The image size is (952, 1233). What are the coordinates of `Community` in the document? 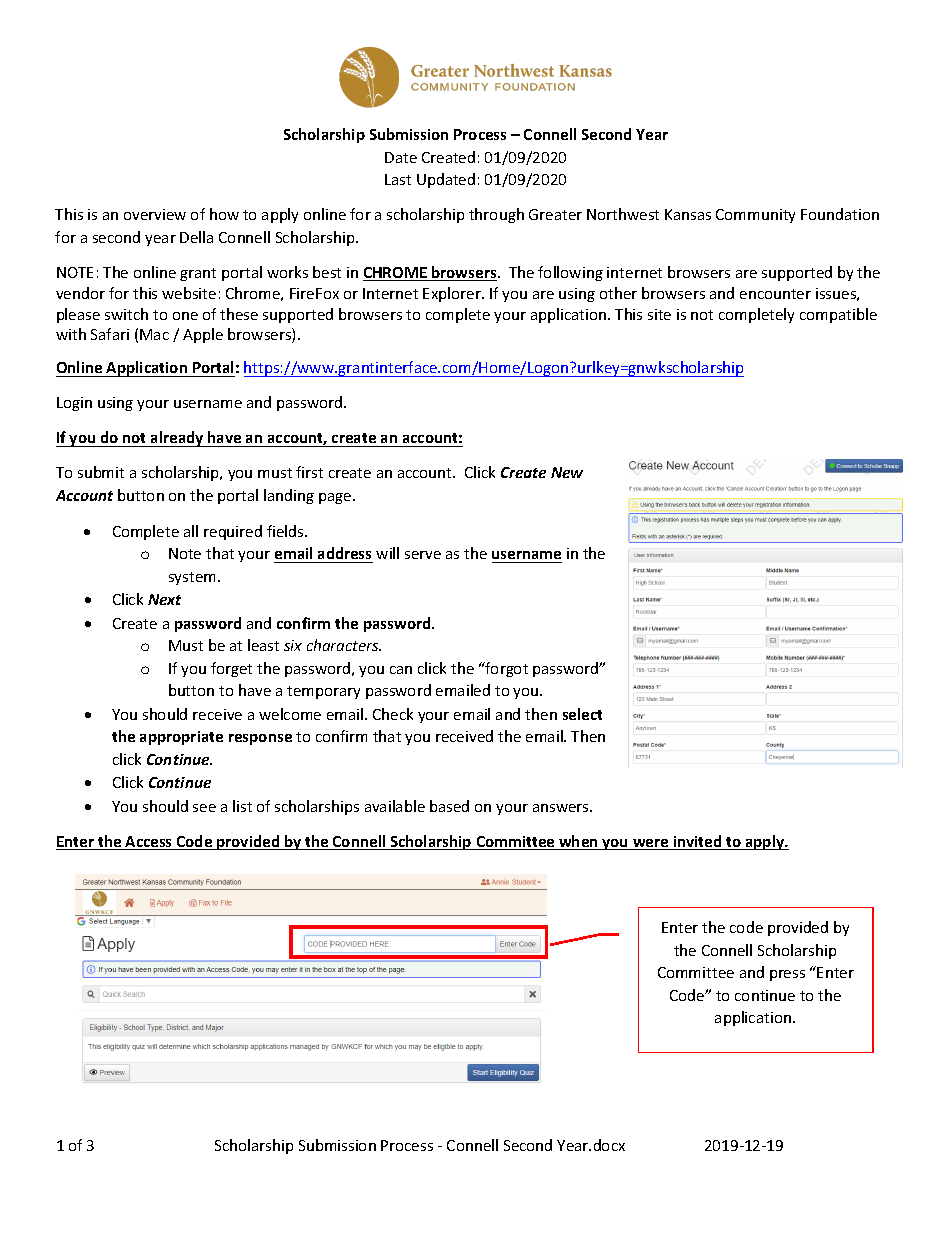 It's located at (755, 216).
